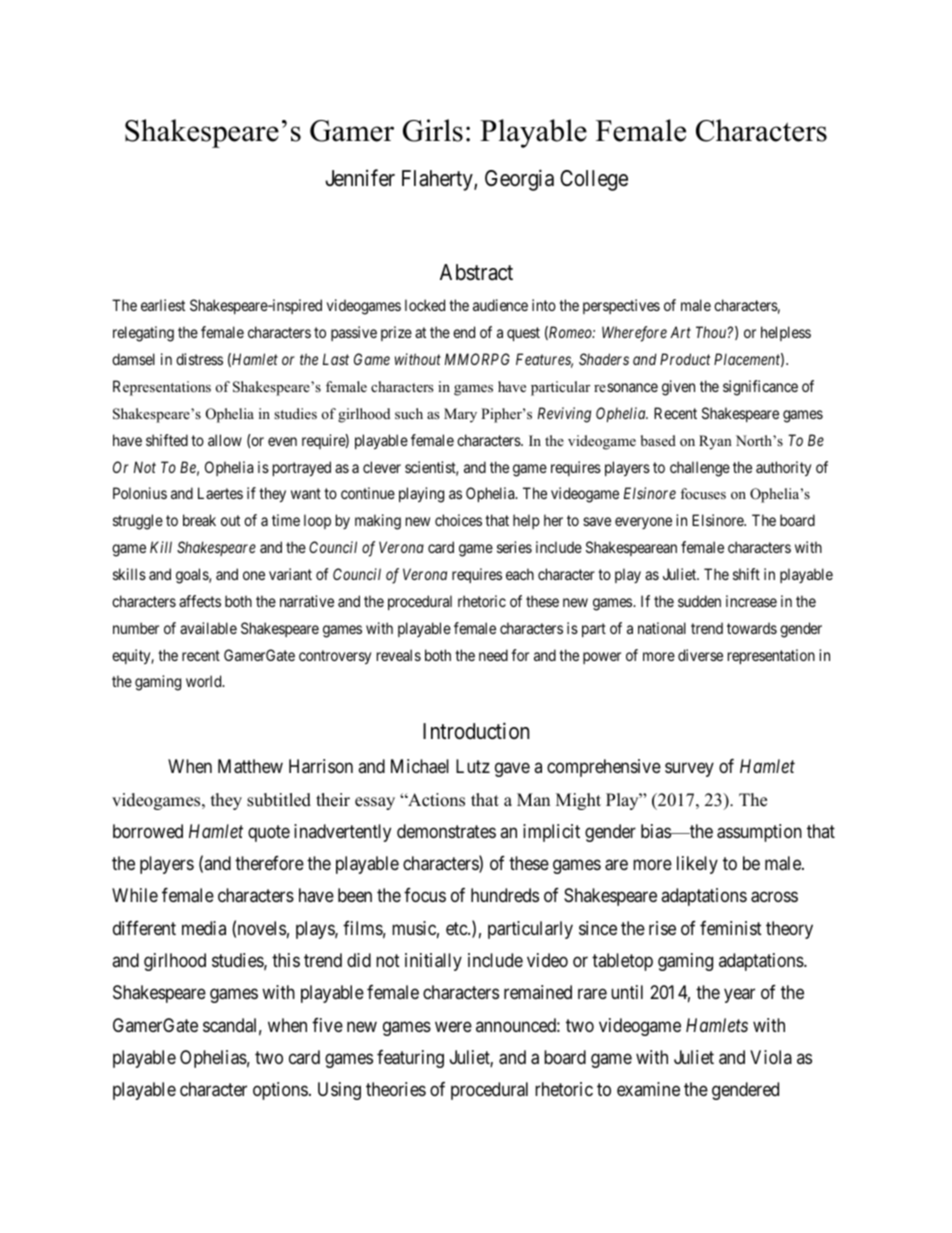  I want to click on MMORPG, so click(477, 359).
